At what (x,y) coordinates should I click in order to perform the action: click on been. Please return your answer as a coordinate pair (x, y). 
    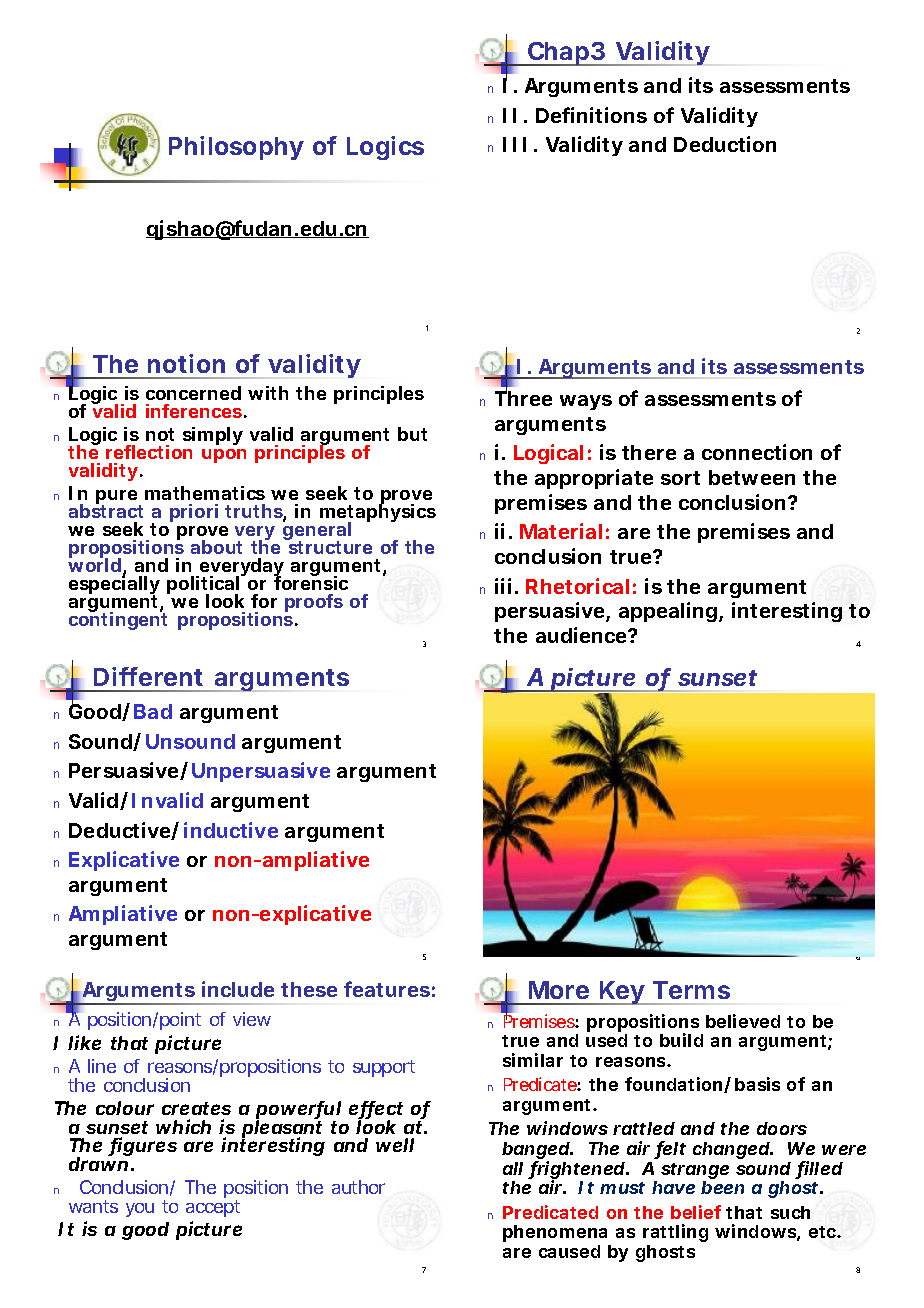
    Looking at the image, I should click on (722, 1187).
